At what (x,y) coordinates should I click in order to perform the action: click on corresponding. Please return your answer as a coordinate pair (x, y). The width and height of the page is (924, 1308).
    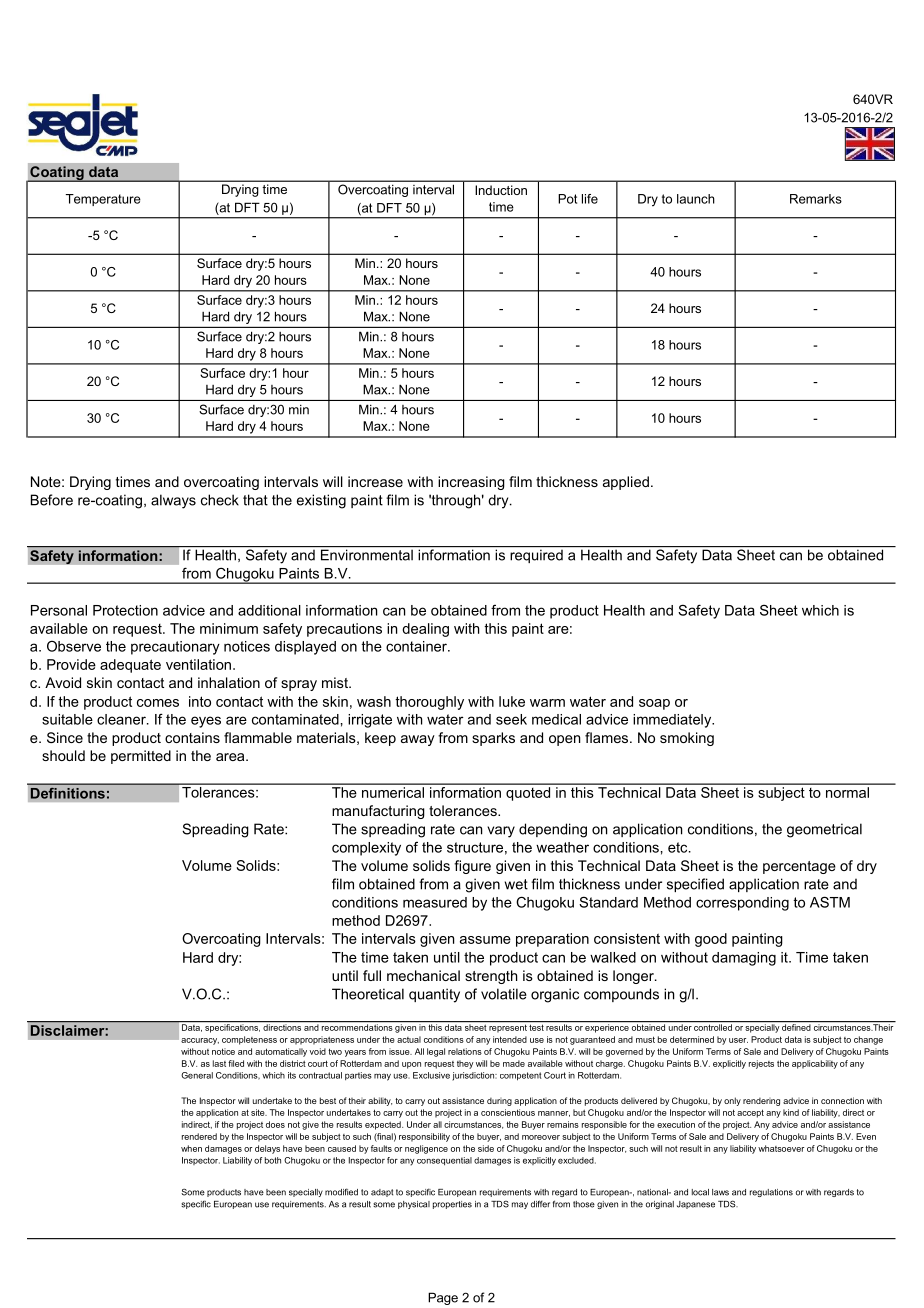
    Looking at the image, I should click on (742, 904).
